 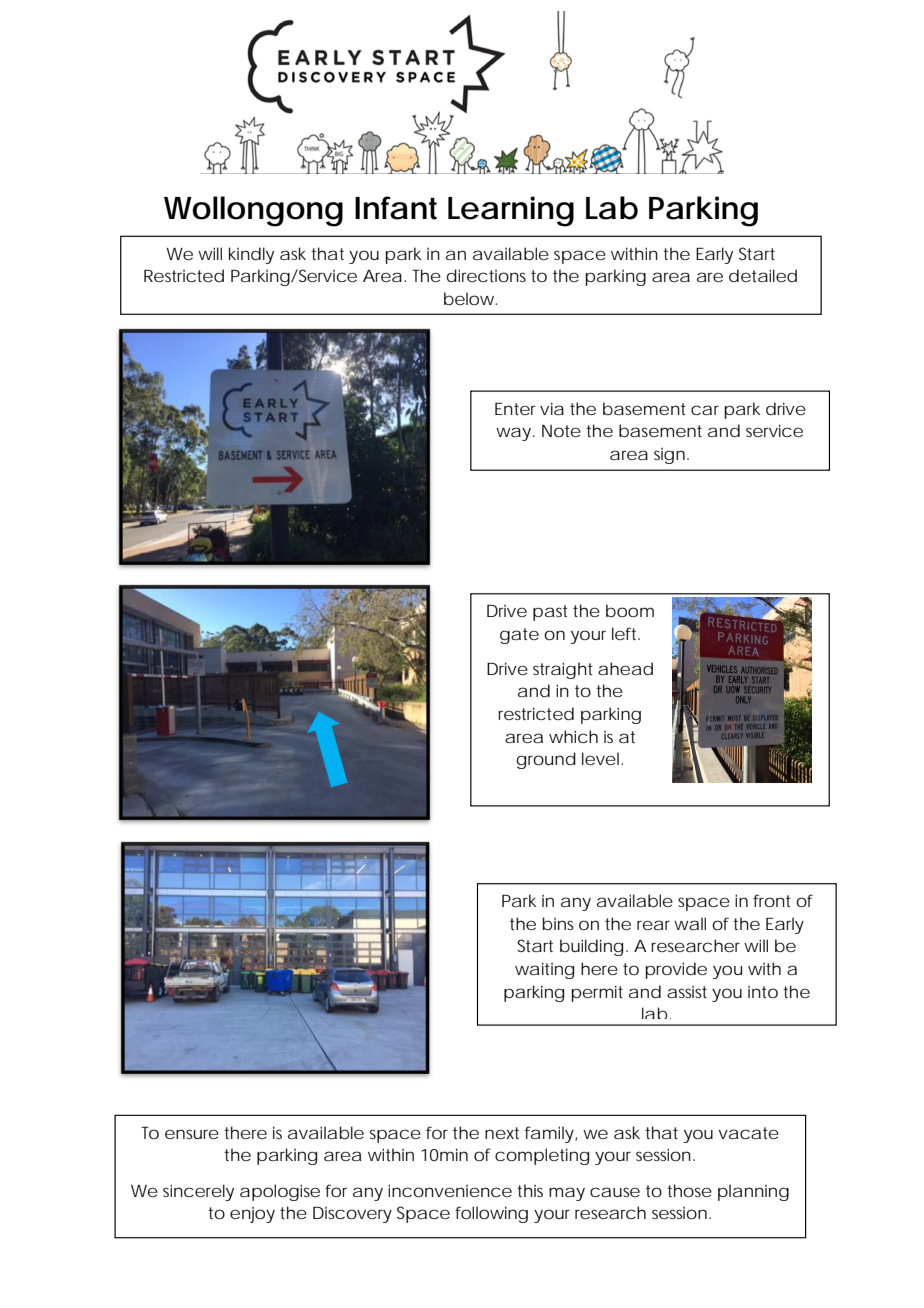 I want to click on waiting, so click(x=544, y=970).
